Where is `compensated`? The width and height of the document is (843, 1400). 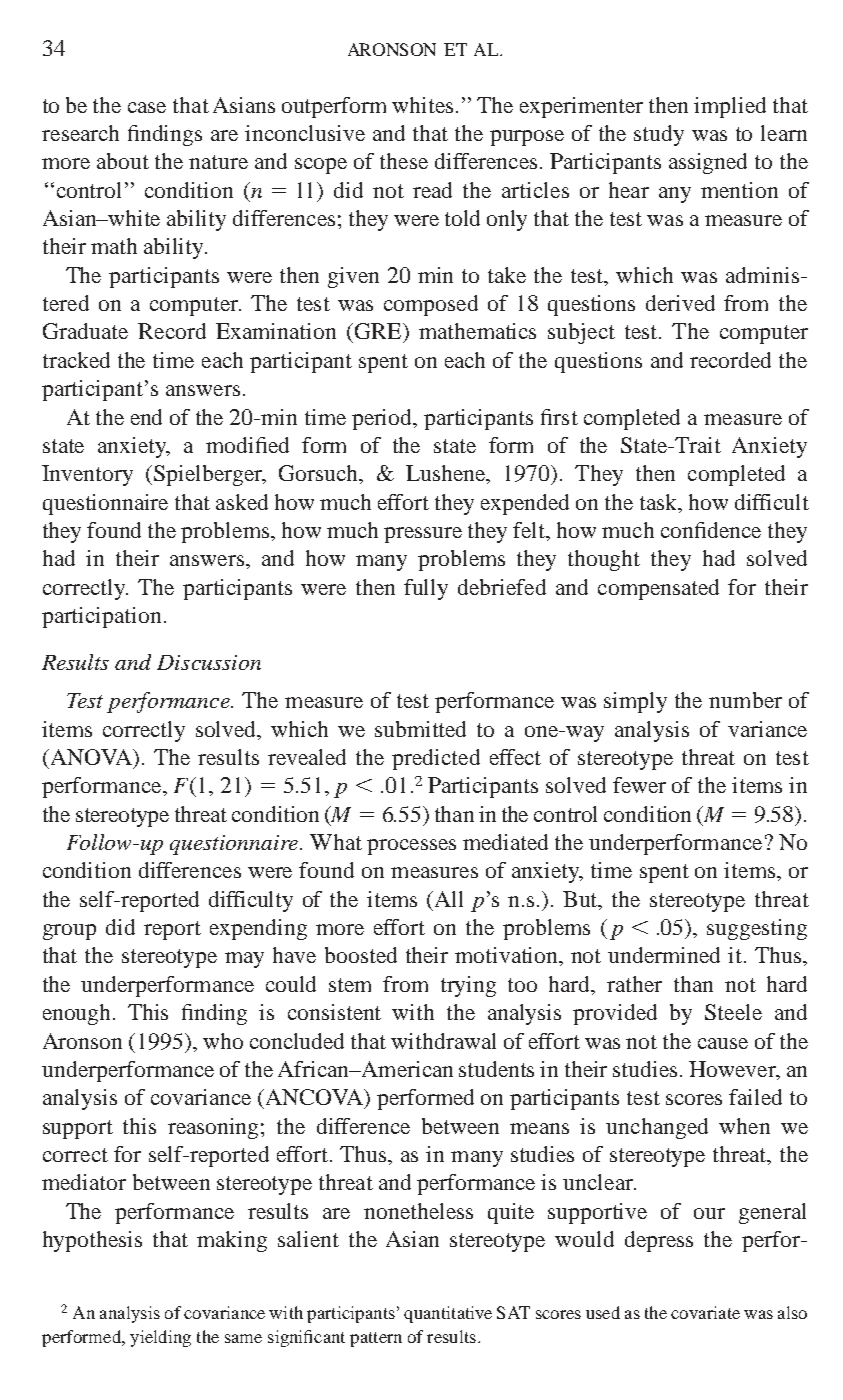
compensated is located at coordinates (658, 589).
